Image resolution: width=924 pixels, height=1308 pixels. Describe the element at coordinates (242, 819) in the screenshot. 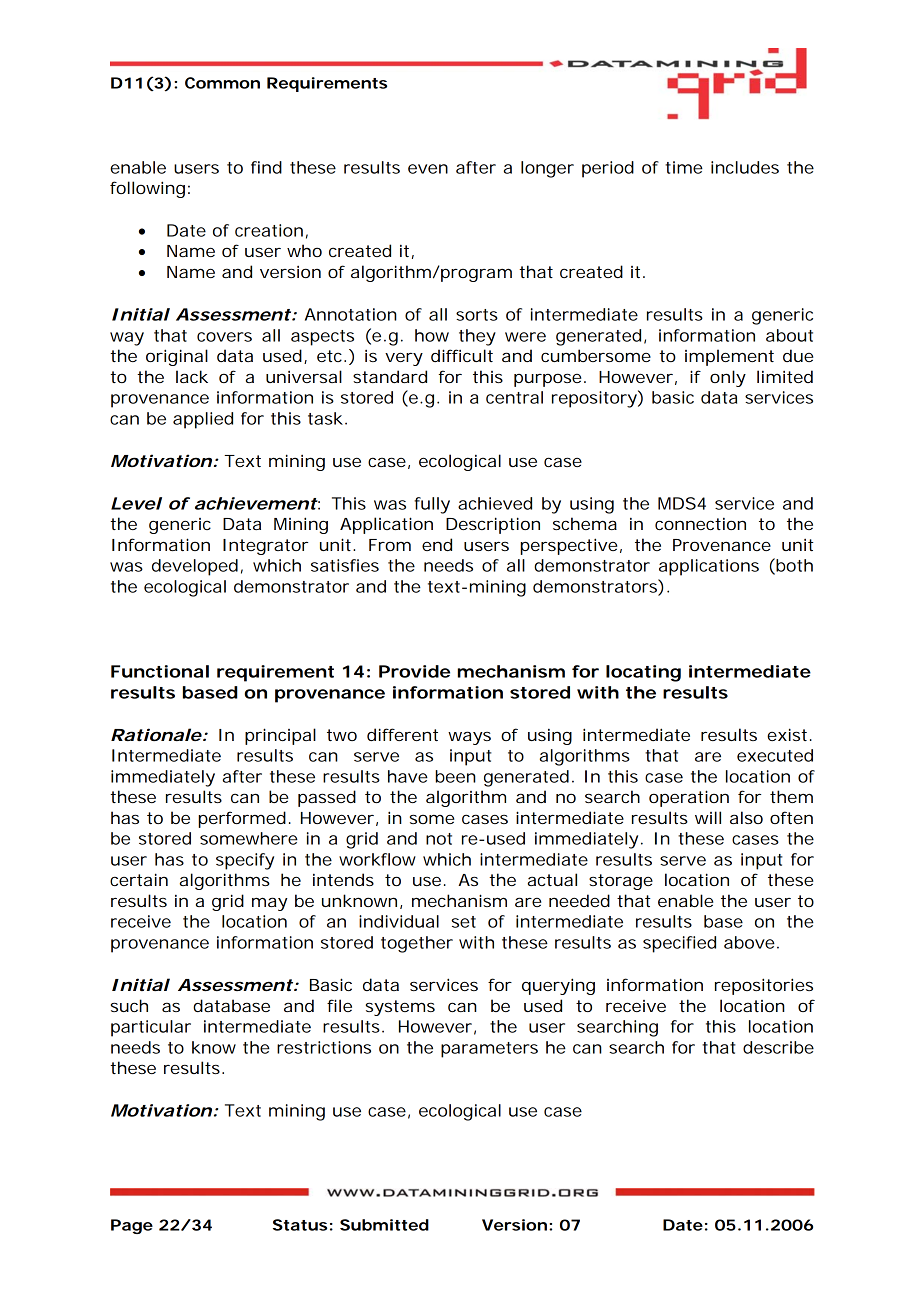

I see `performed` at that location.
